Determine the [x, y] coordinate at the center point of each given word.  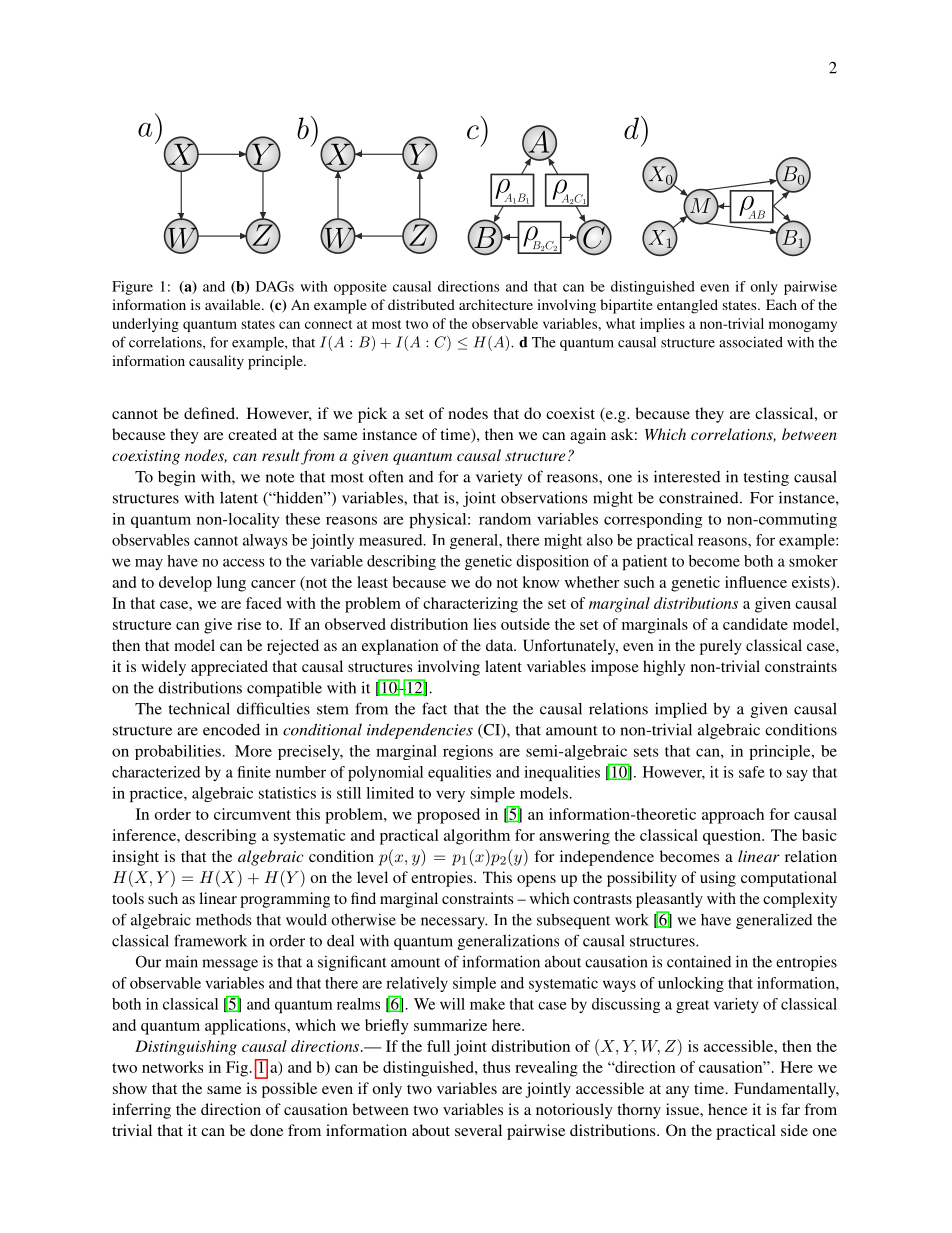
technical [199, 708]
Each [781, 304]
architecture [496, 304]
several [478, 1130]
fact [434, 708]
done [266, 1130]
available [234, 304]
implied [681, 710]
